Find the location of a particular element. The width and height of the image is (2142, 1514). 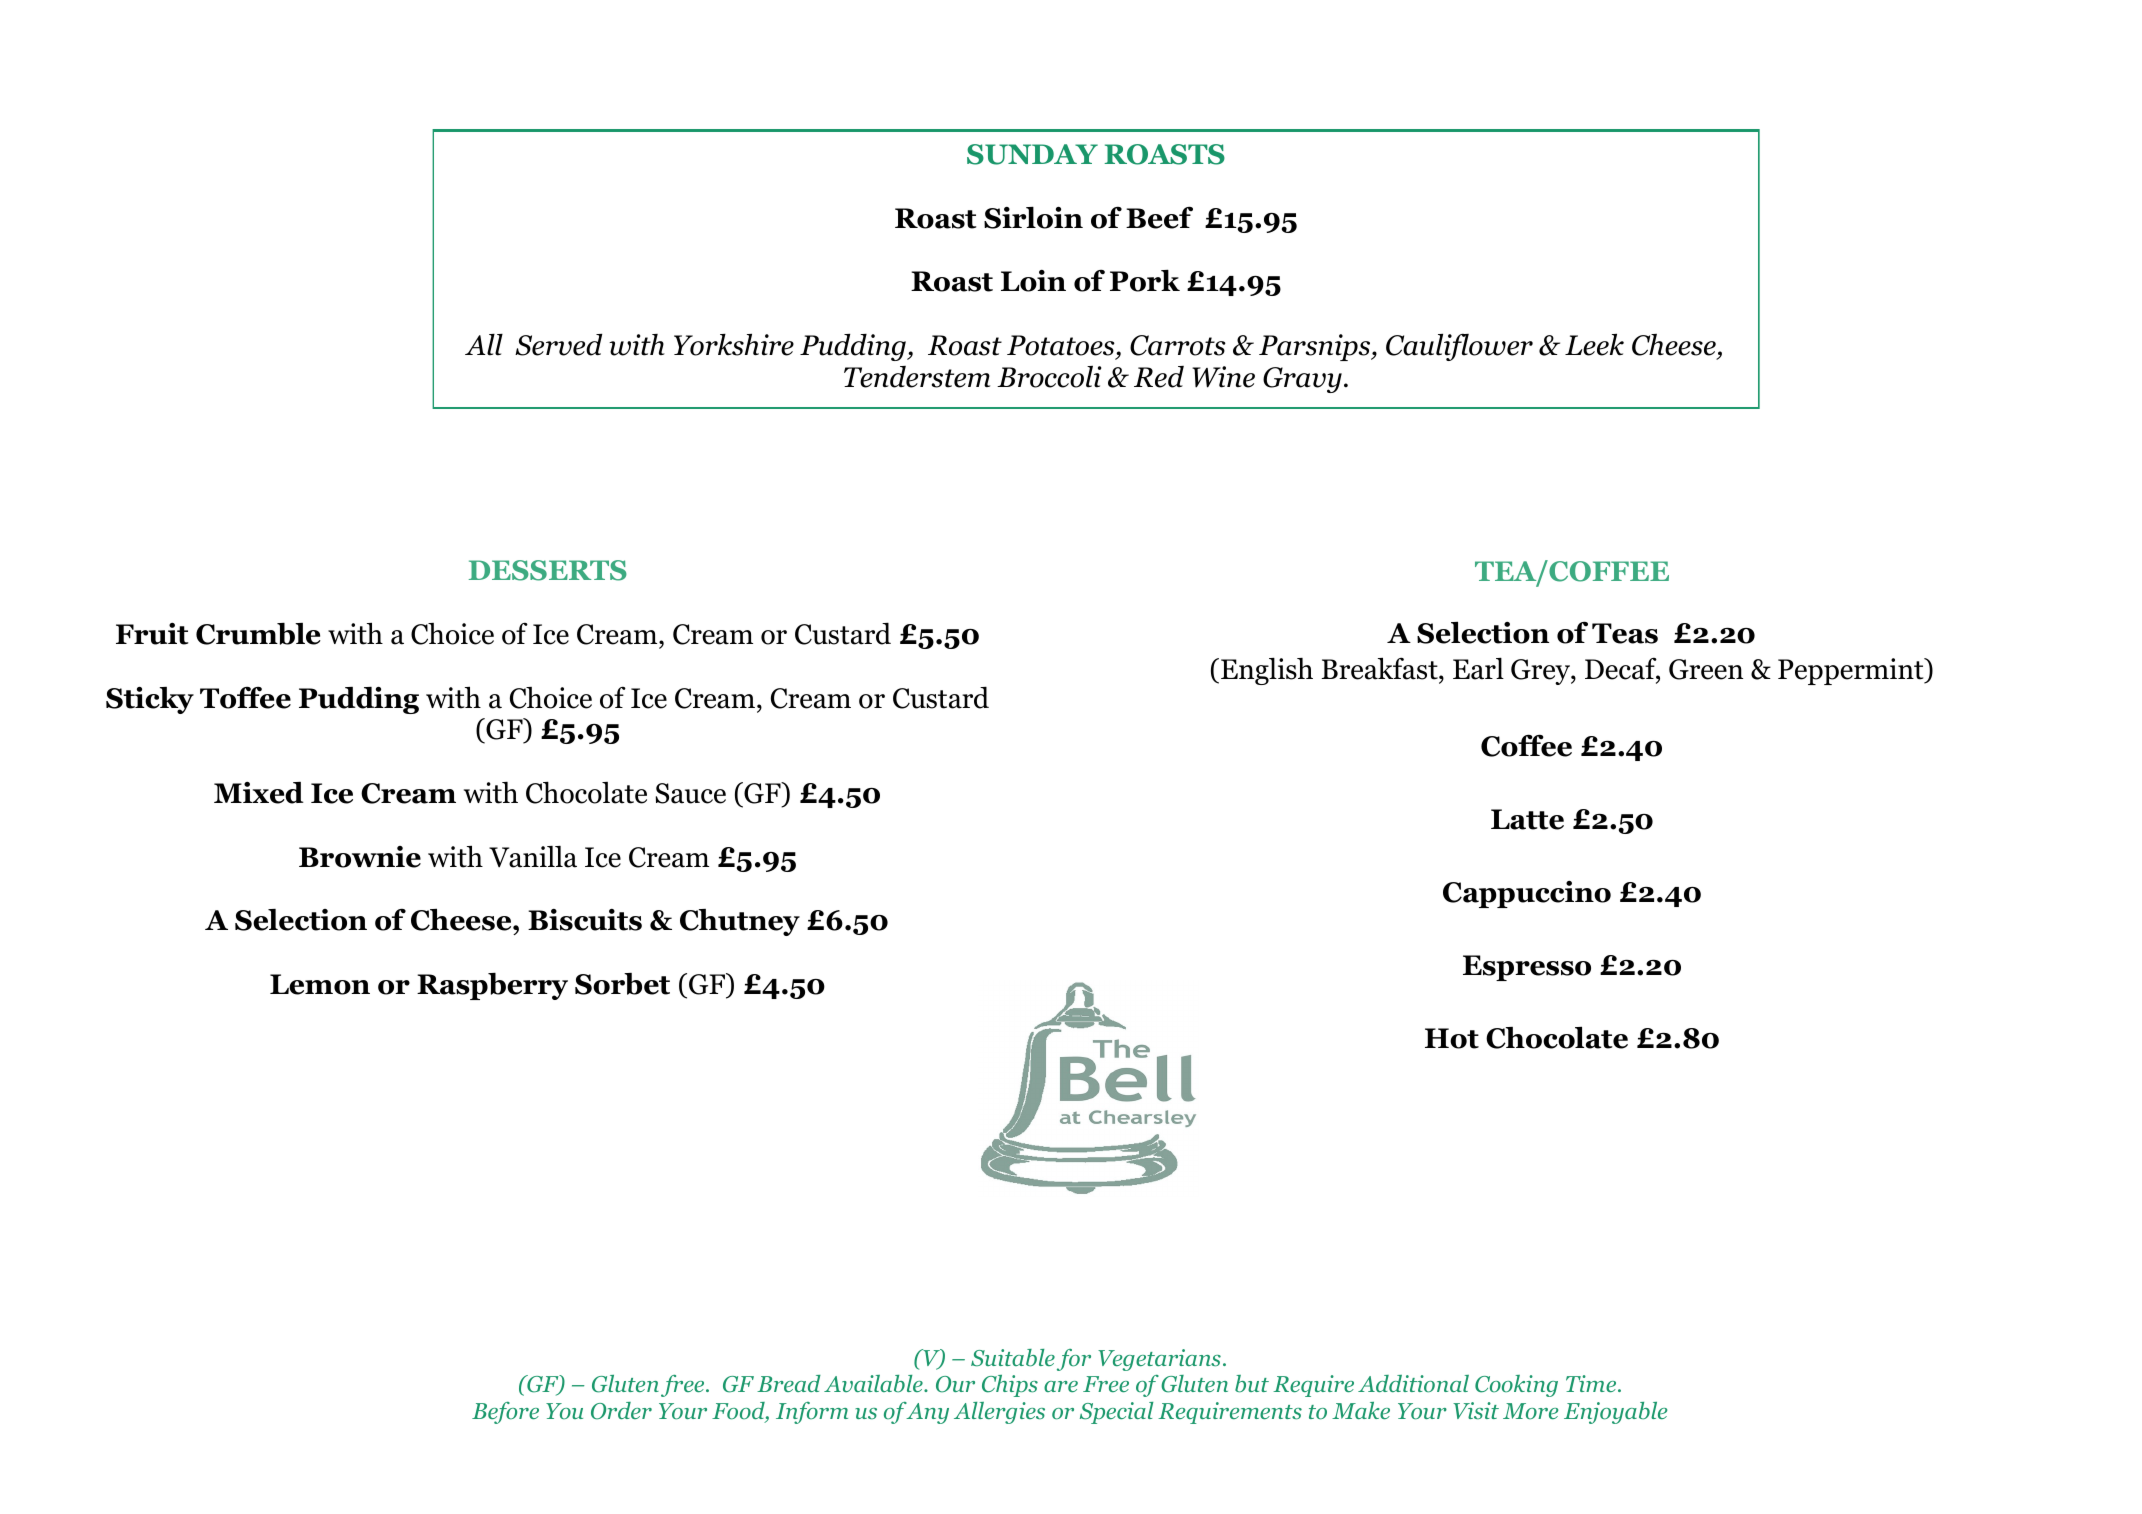

Latte is located at coordinates (1527, 819).
